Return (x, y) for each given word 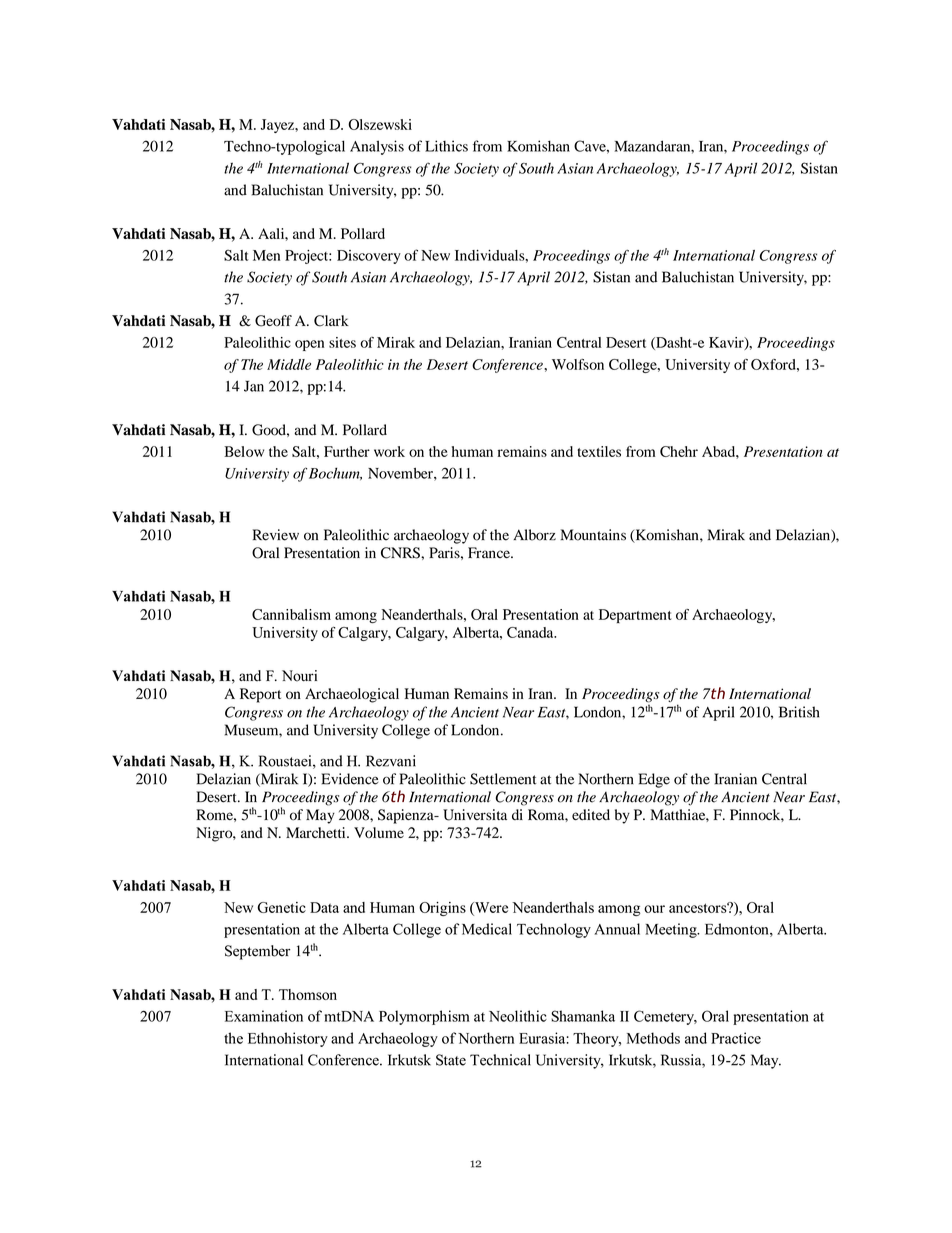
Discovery (369, 257)
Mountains (593, 535)
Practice (736, 1038)
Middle (289, 364)
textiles (599, 451)
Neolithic (518, 1016)
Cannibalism (291, 614)
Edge (654, 780)
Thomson (308, 994)
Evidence (349, 779)
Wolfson (578, 364)
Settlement (503, 779)
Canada (531, 632)
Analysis (377, 147)
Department (635, 616)
